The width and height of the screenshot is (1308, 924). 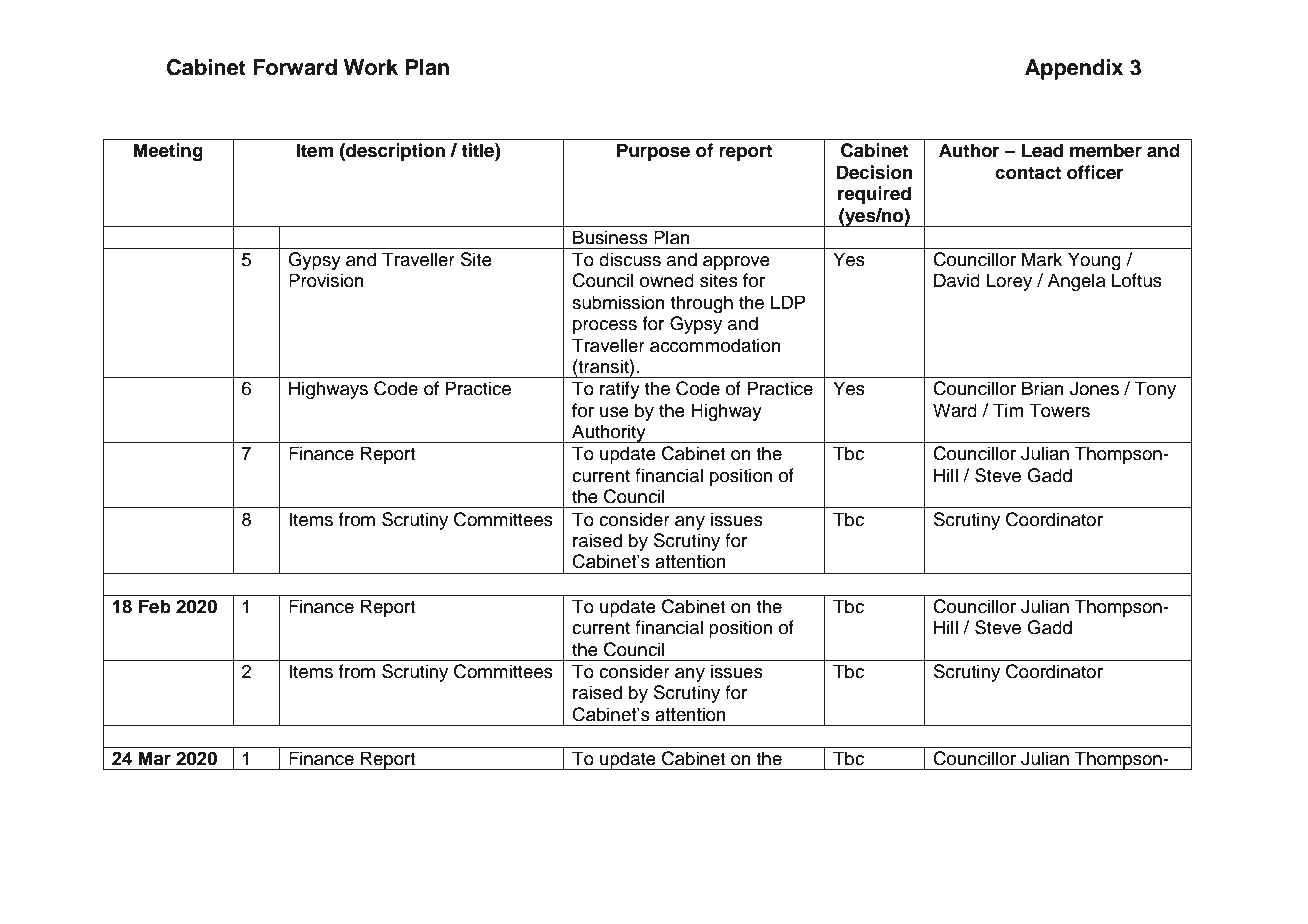 I want to click on Purpose, so click(x=653, y=152).
